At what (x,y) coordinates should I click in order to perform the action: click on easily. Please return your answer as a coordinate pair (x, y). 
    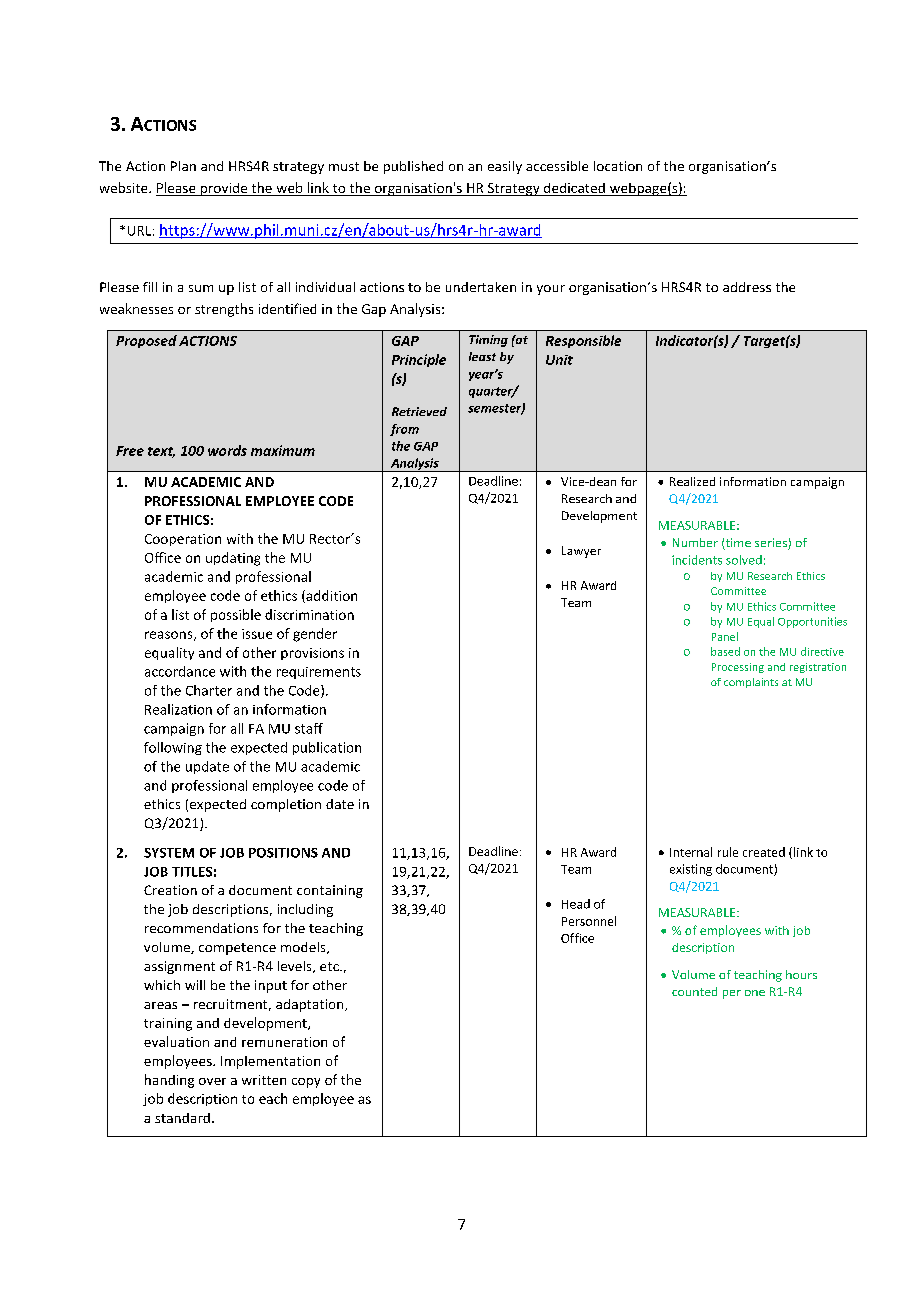
    Looking at the image, I should click on (505, 167).
